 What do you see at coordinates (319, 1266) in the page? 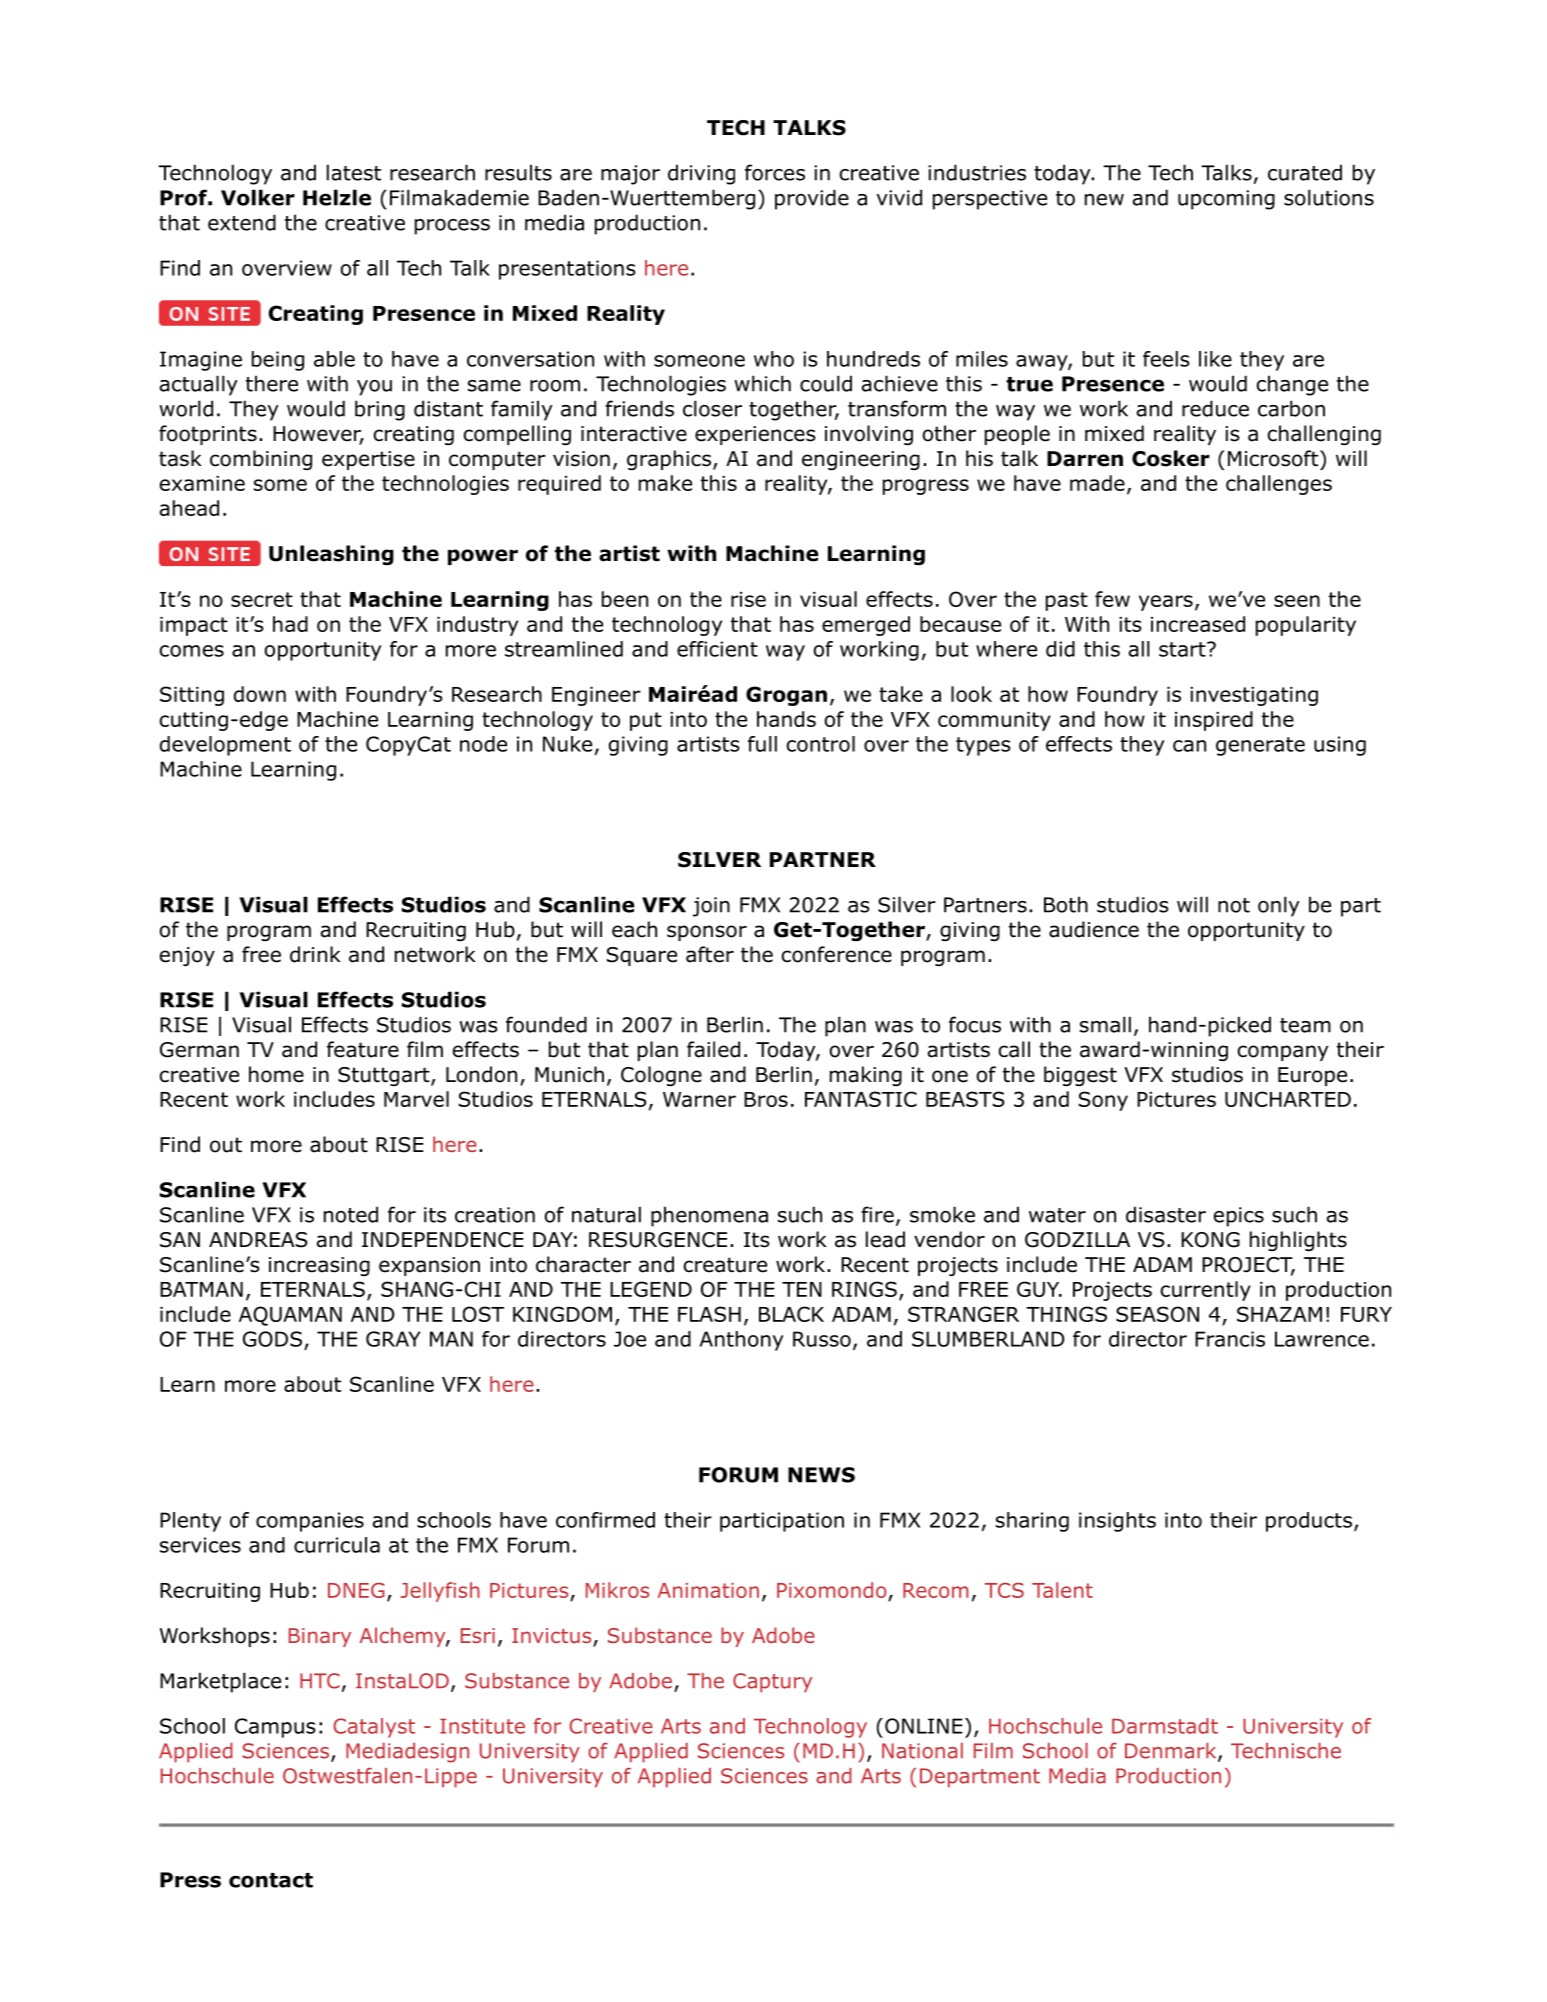
I see `increasing` at bounding box center [319, 1266].
